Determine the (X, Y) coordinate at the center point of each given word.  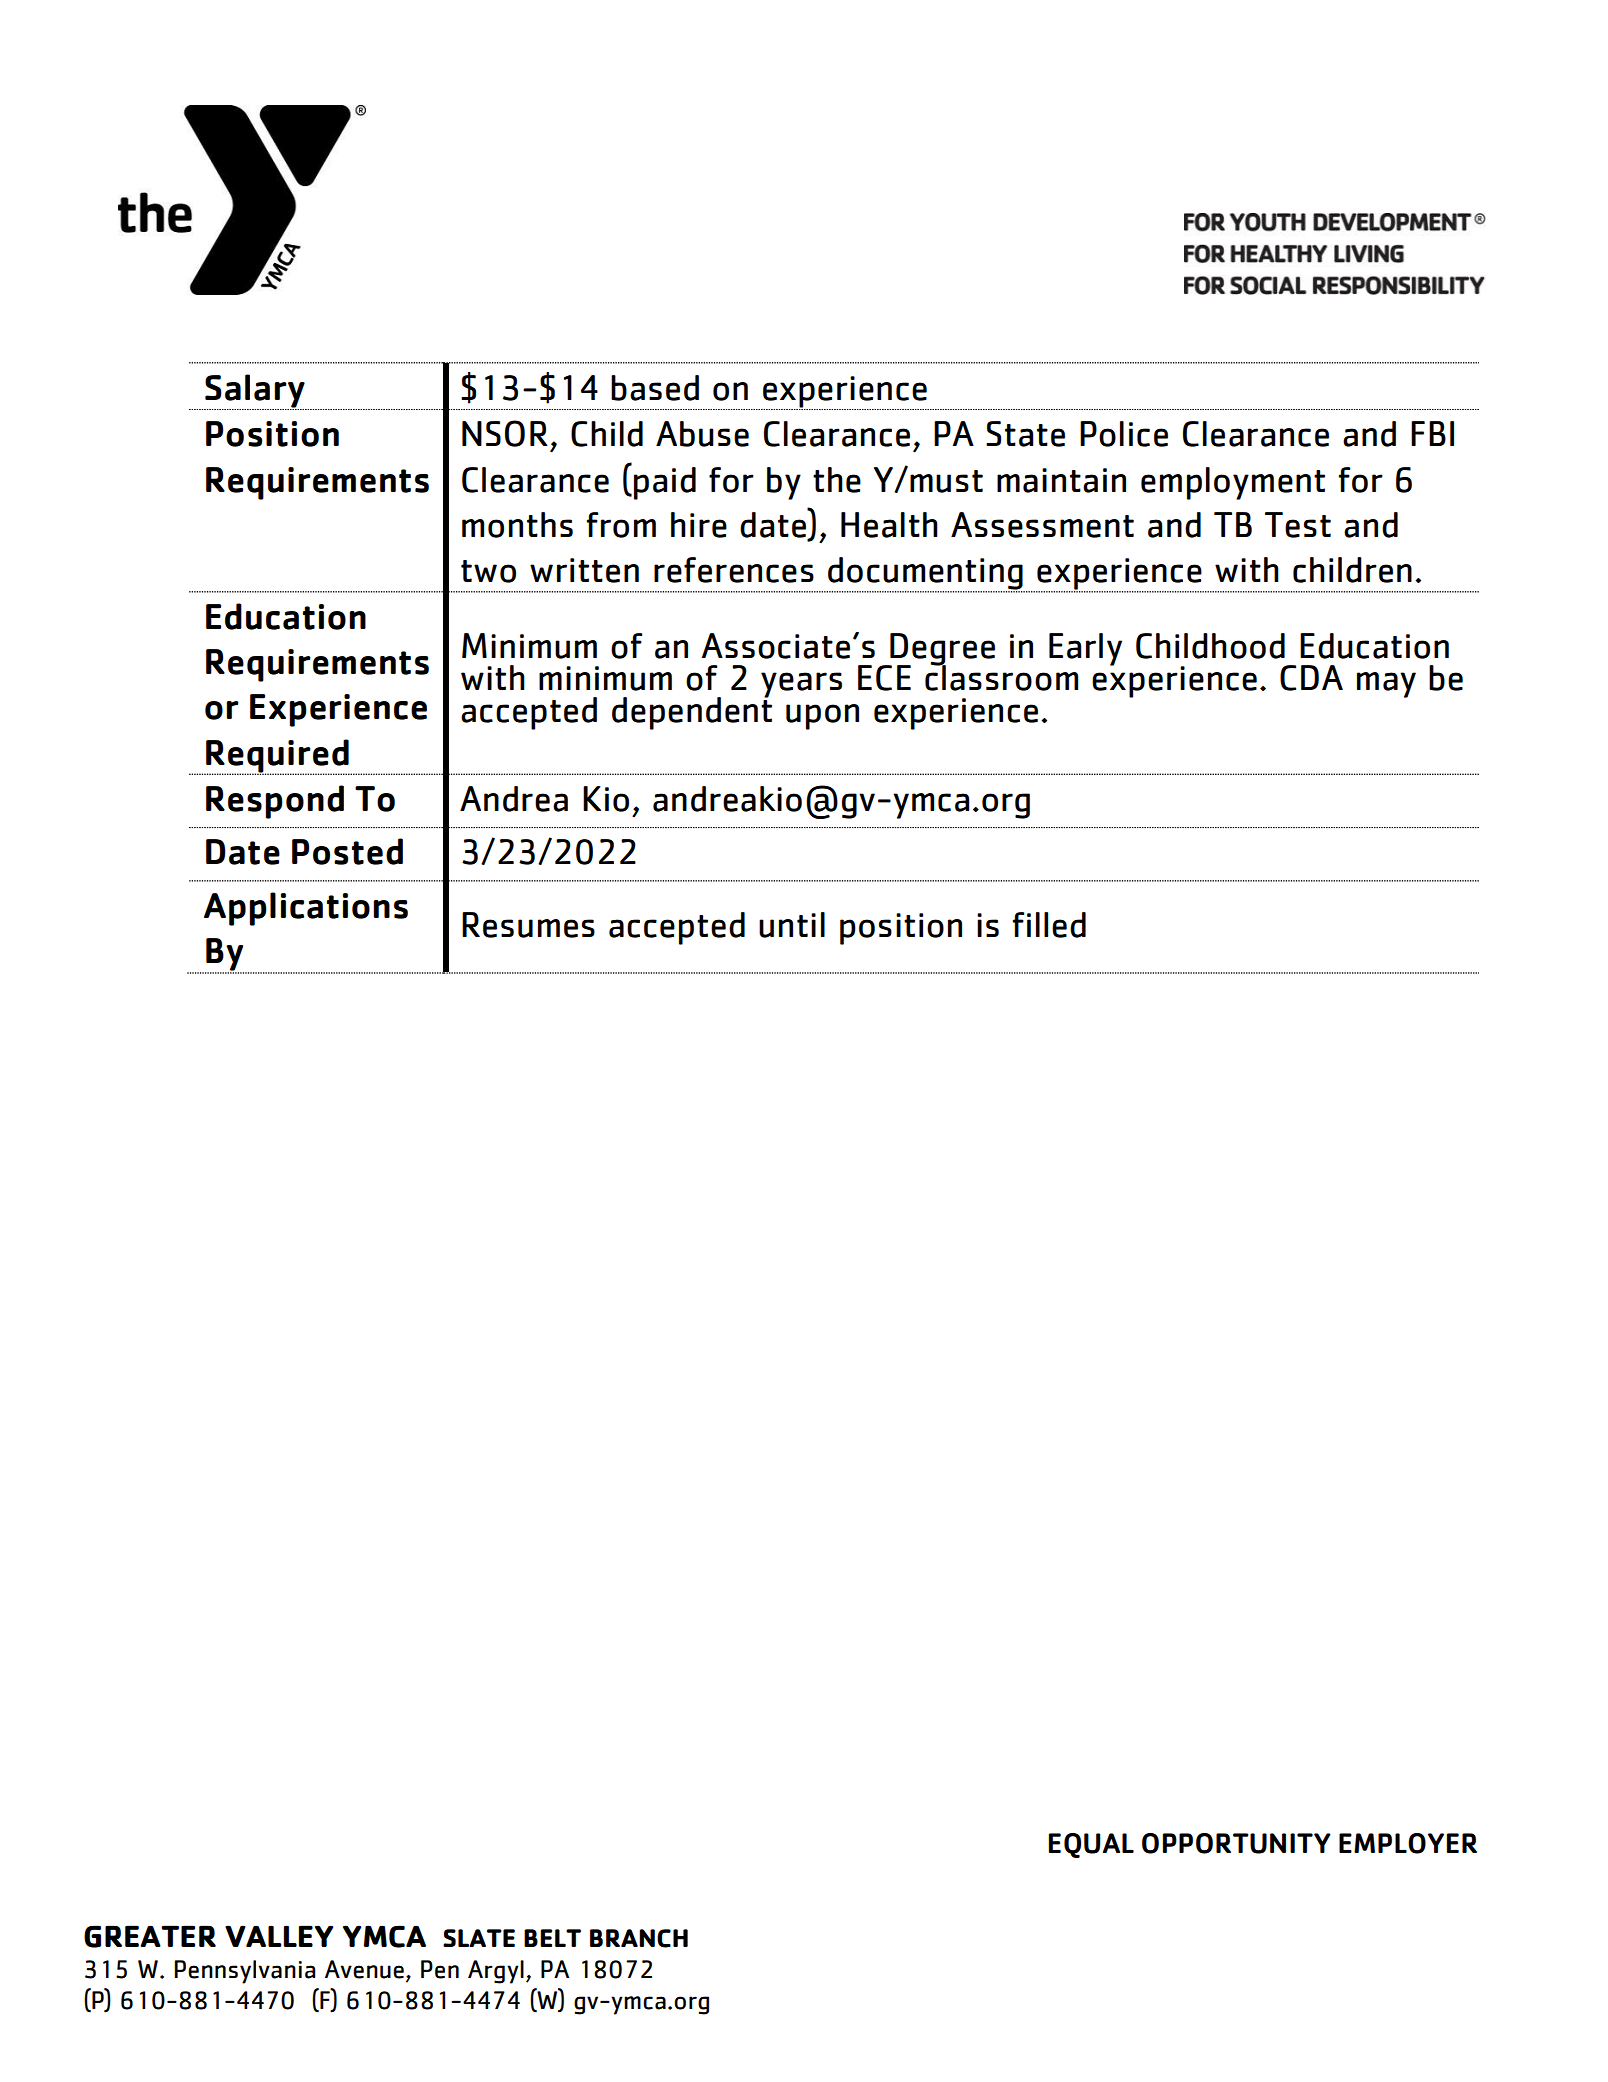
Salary (255, 392)
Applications (306, 909)
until (792, 925)
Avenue (364, 1969)
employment (1233, 483)
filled (1049, 925)
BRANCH (639, 1938)
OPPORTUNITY (1236, 1843)
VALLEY (279, 1936)
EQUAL (1091, 1845)
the (837, 480)
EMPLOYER (1408, 1843)
